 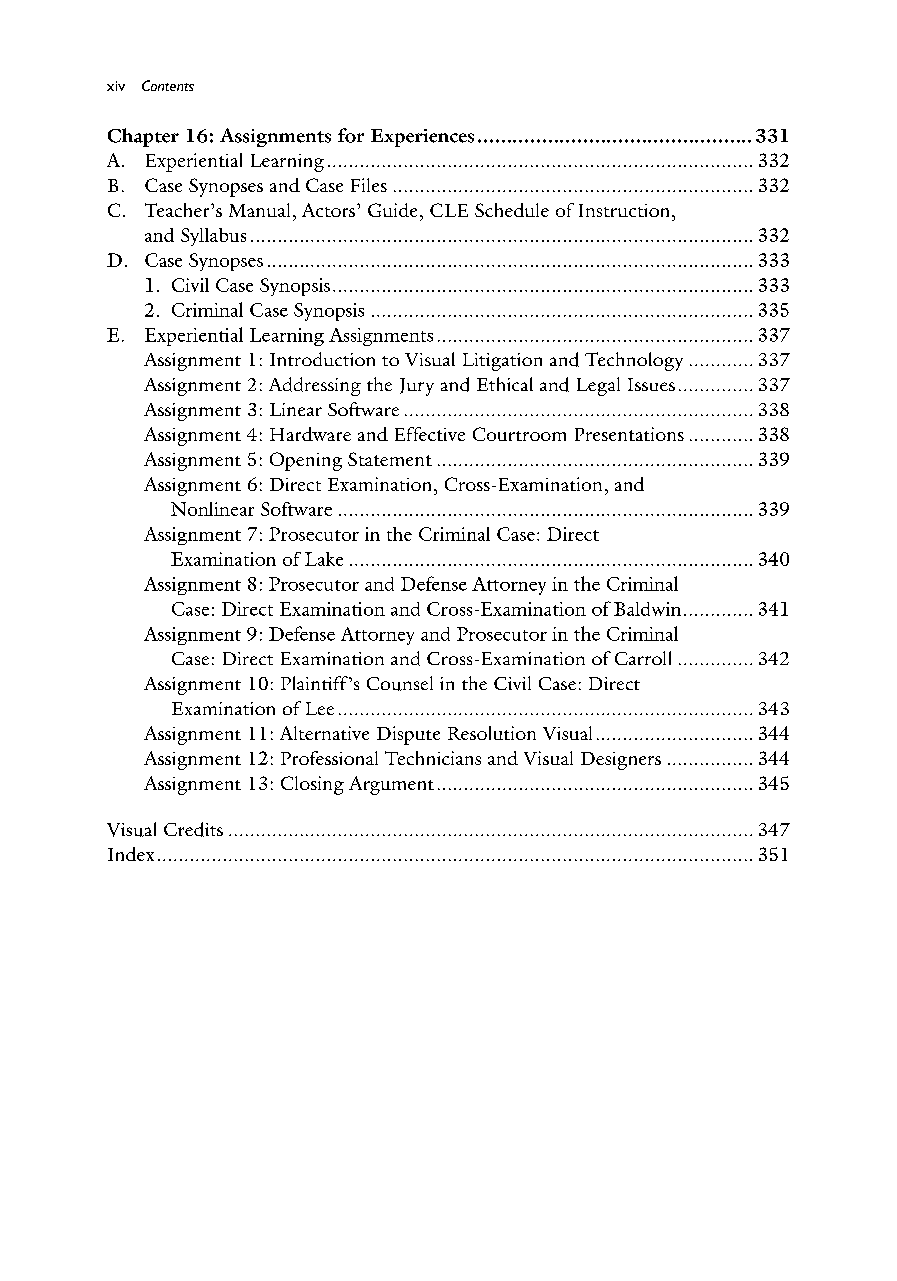 I want to click on Contents, so click(x=168, y=85).
